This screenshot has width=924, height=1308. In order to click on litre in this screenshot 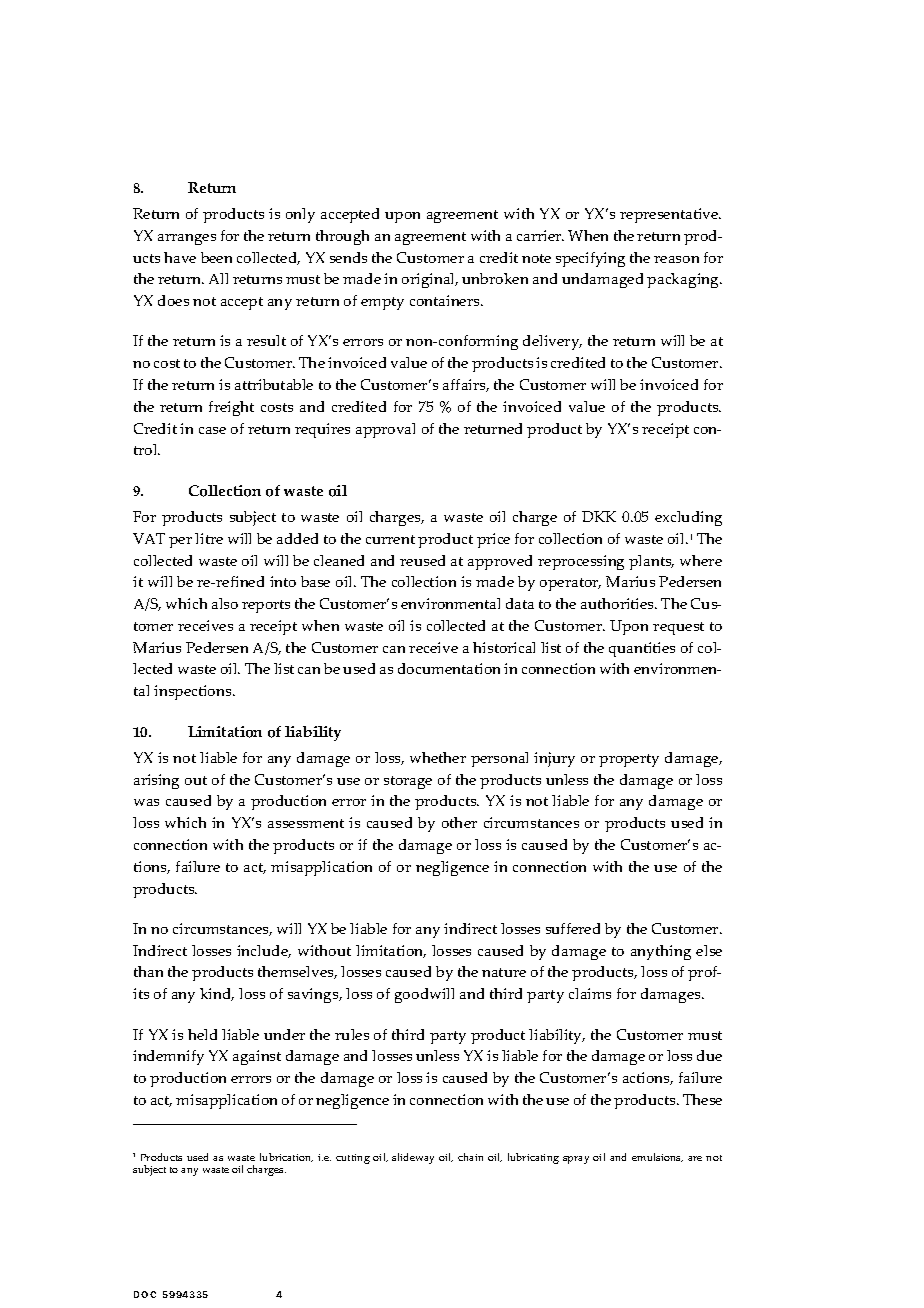, I will do `click(209, 538)`.
